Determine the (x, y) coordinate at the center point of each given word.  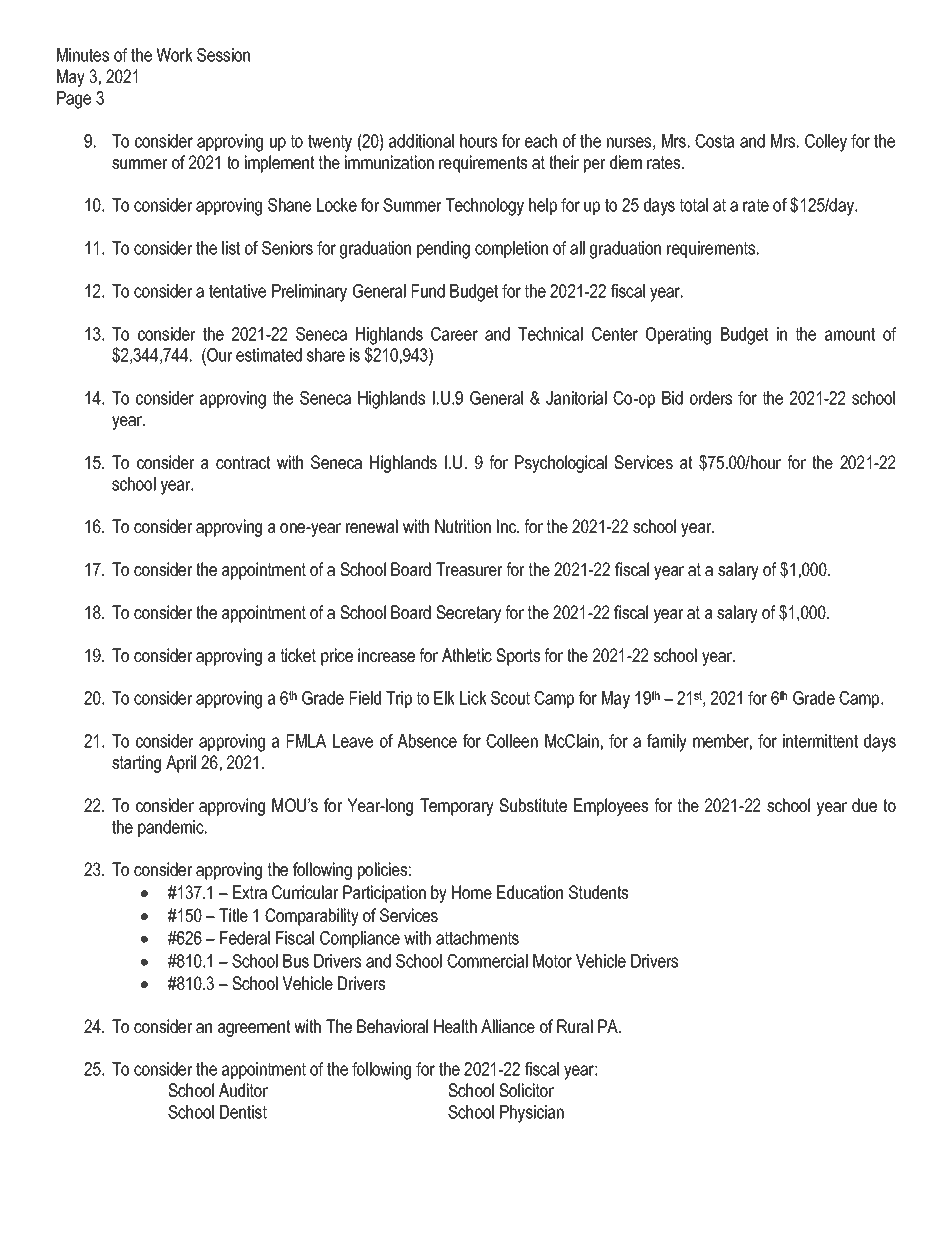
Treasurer (469, 569)
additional (421, 141)
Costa (714, 141)
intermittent (820, 741)
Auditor (243, 1090)
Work (174, 55)
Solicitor (526, 1090)
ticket (298, 655)
